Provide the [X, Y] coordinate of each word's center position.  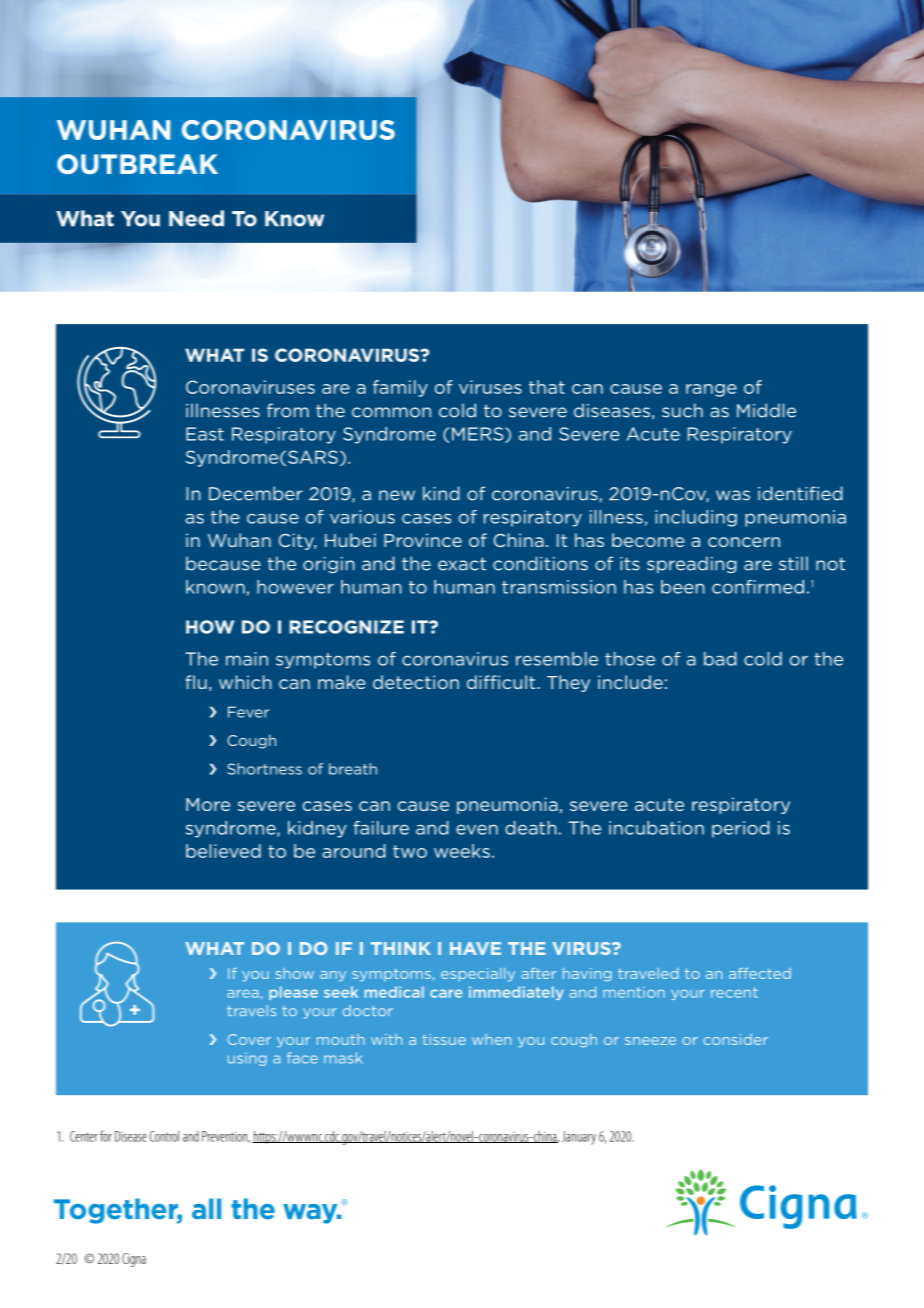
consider [736, 1039]
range [711, 390]
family [400, 388]
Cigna [134, 1260]
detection [416, 682]
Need [196, 218]
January [579, 1138]
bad [720, 659]
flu [196, 682]
